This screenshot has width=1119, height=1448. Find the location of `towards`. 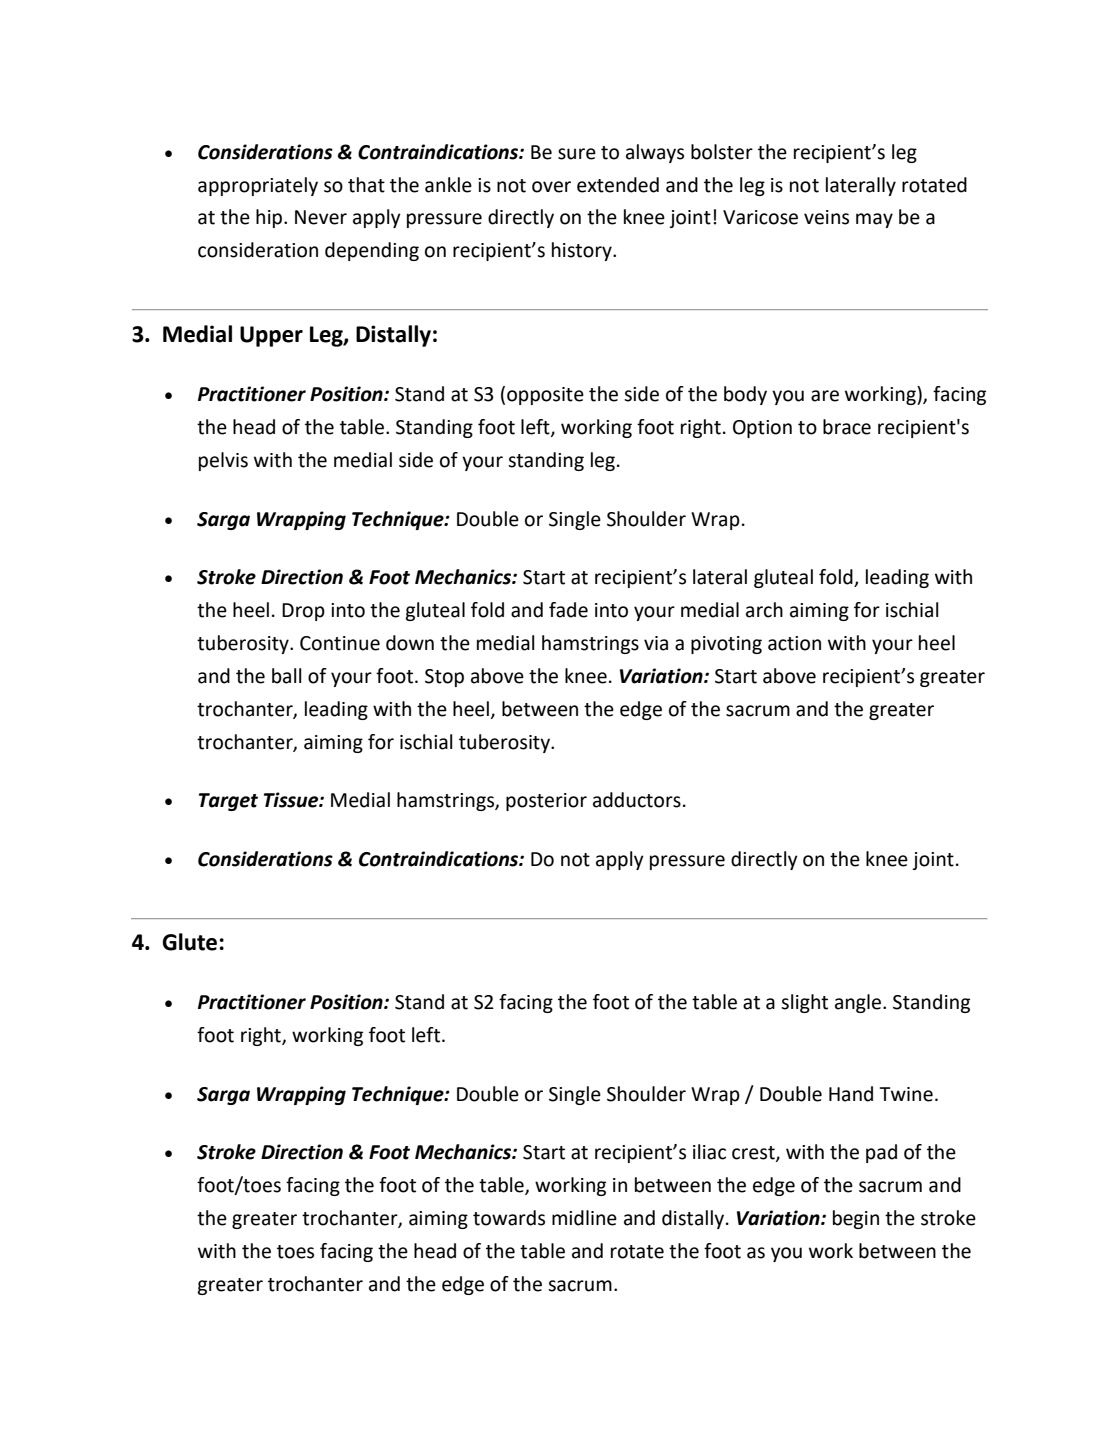

towards is located at coordinates (509, 1218).
